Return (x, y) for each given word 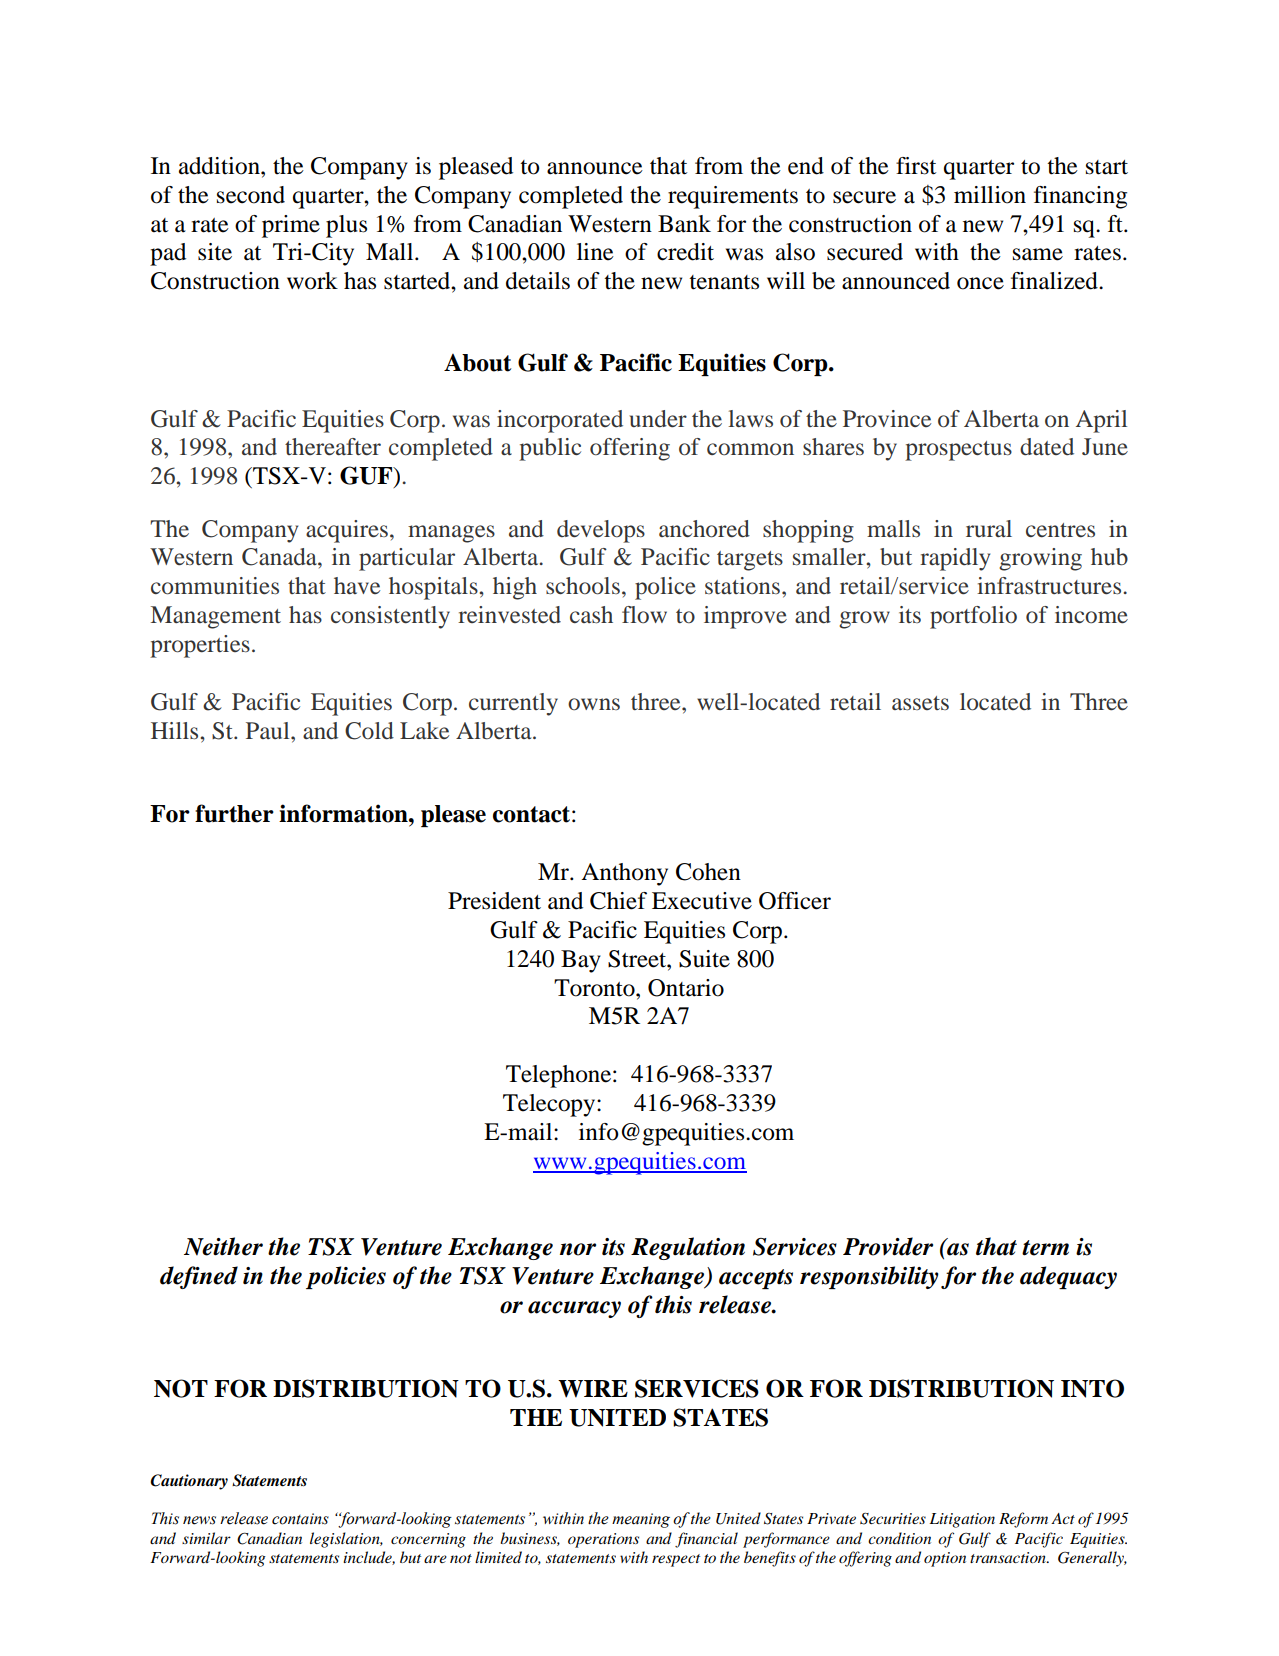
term (1045, 1248)
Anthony (624, 874)
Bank (684, 224)
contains (300, 1519)
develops (601, 531)
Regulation (688, 1248)
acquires (347, 531)
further (234, 813)
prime (291, 226)
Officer (795, 901)
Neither (223, 1246)
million (990, 195)
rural (989, 529)
